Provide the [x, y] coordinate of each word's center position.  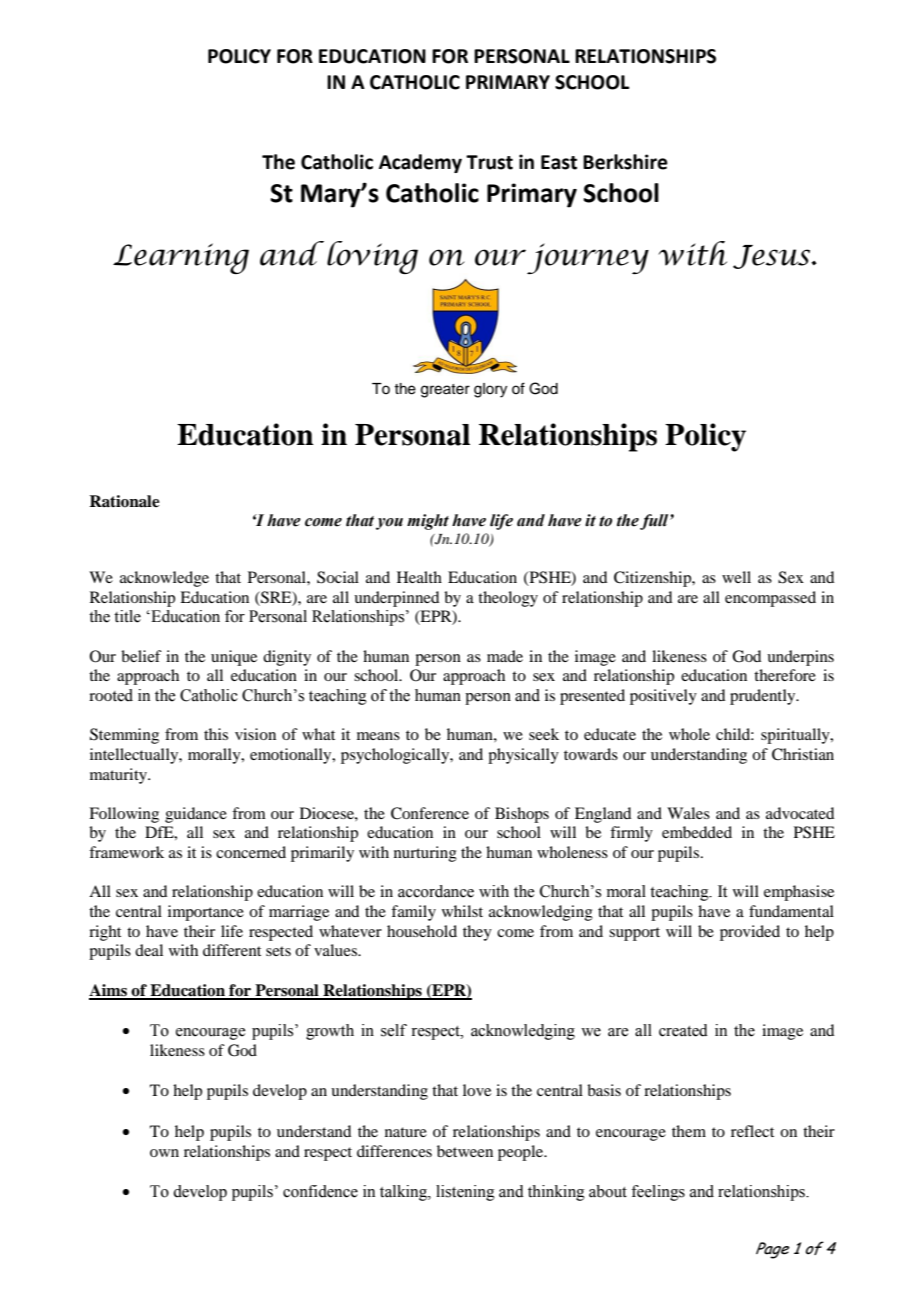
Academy [420, 163]
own [164, 1153]
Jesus [773, 257]
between [465, 1151]
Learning [181, 258]
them [689, 1131]
